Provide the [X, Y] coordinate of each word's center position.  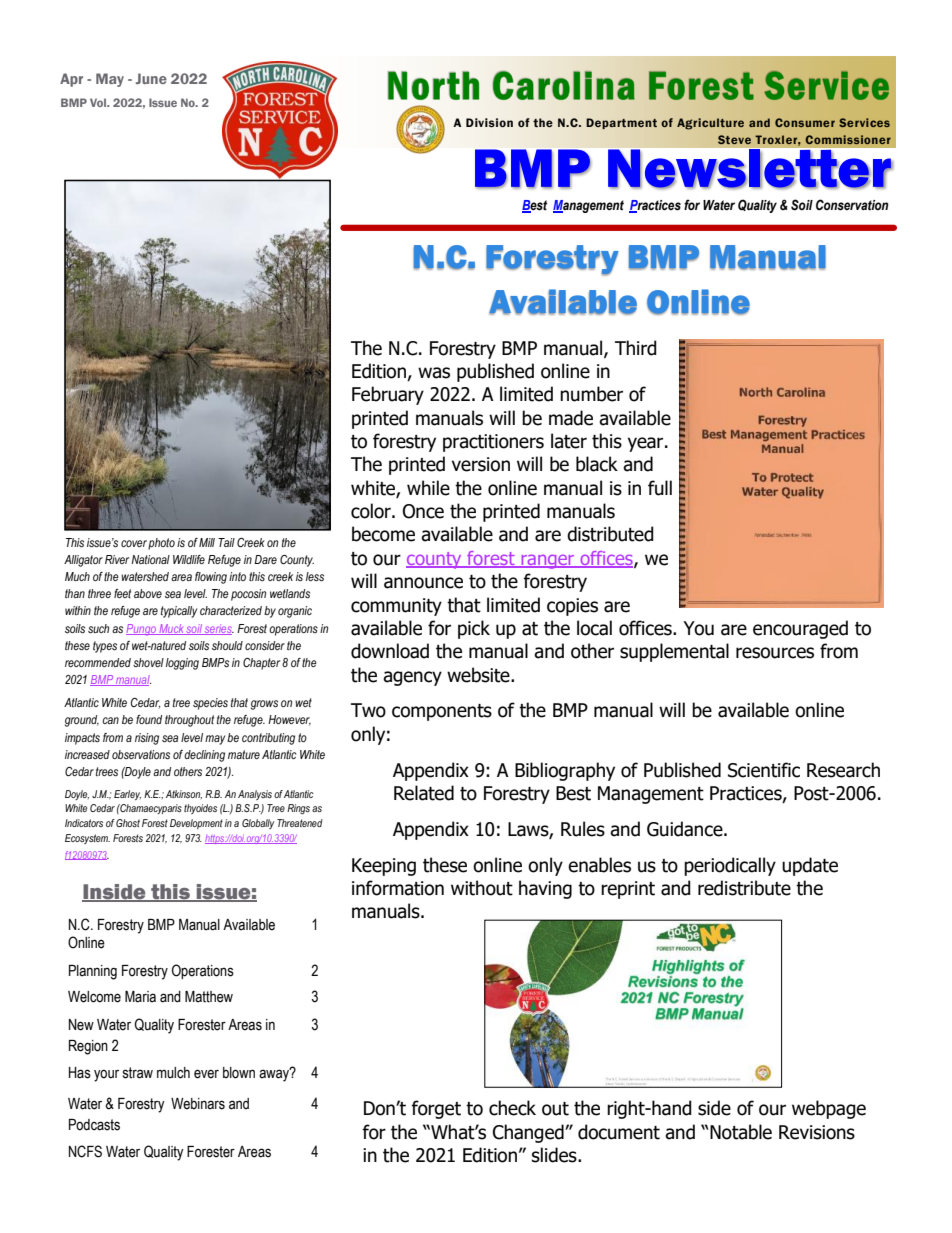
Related [424, 793]
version [481, 464]
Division [489, 123]
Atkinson [184, 794]
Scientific [764, 770]
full [660, 488]
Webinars [198, 1104]
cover [134, 543]
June [151, 78]
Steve [734, 139]
